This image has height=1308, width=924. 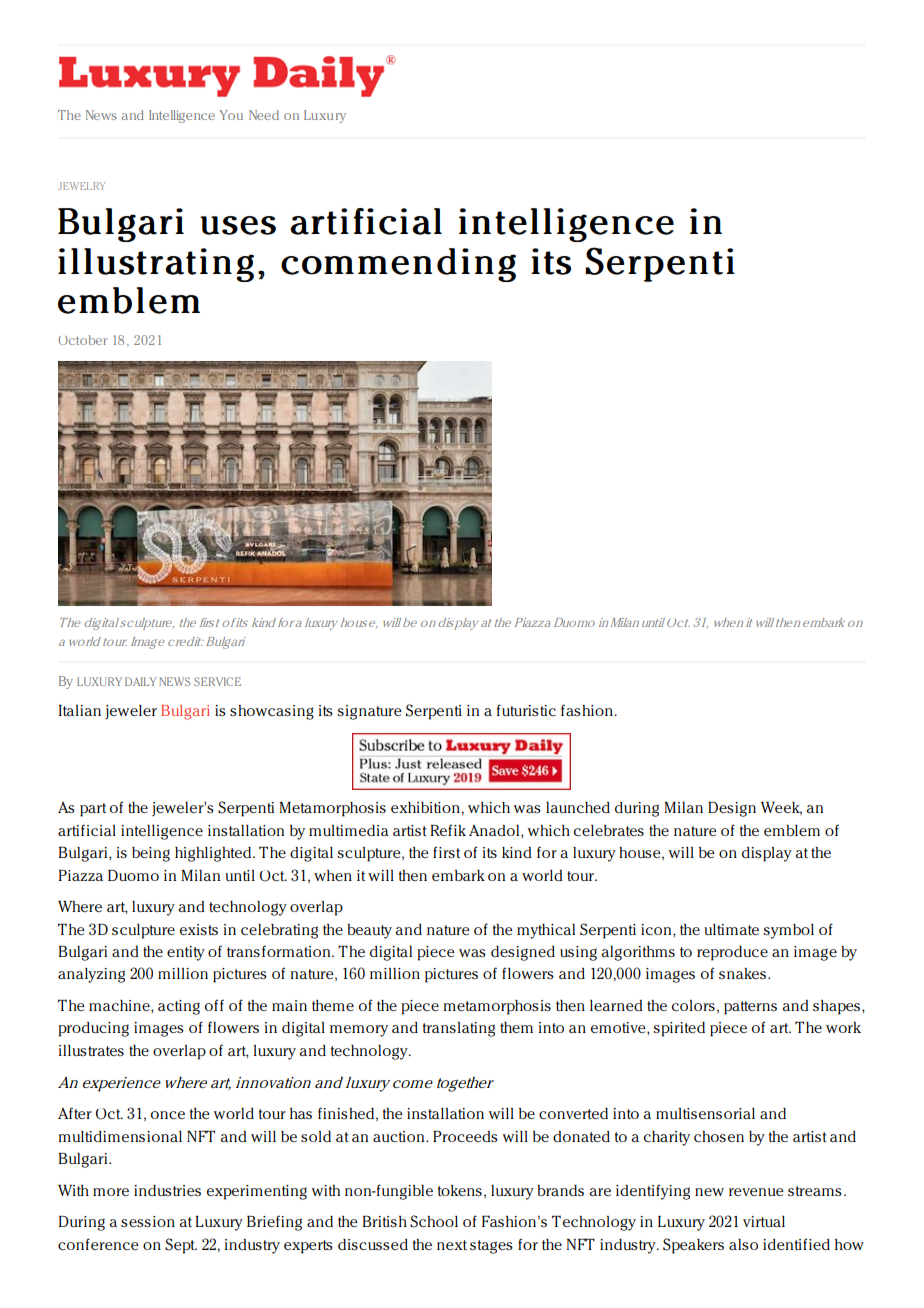 I want to click on entity, so click(x=186, y=953).
